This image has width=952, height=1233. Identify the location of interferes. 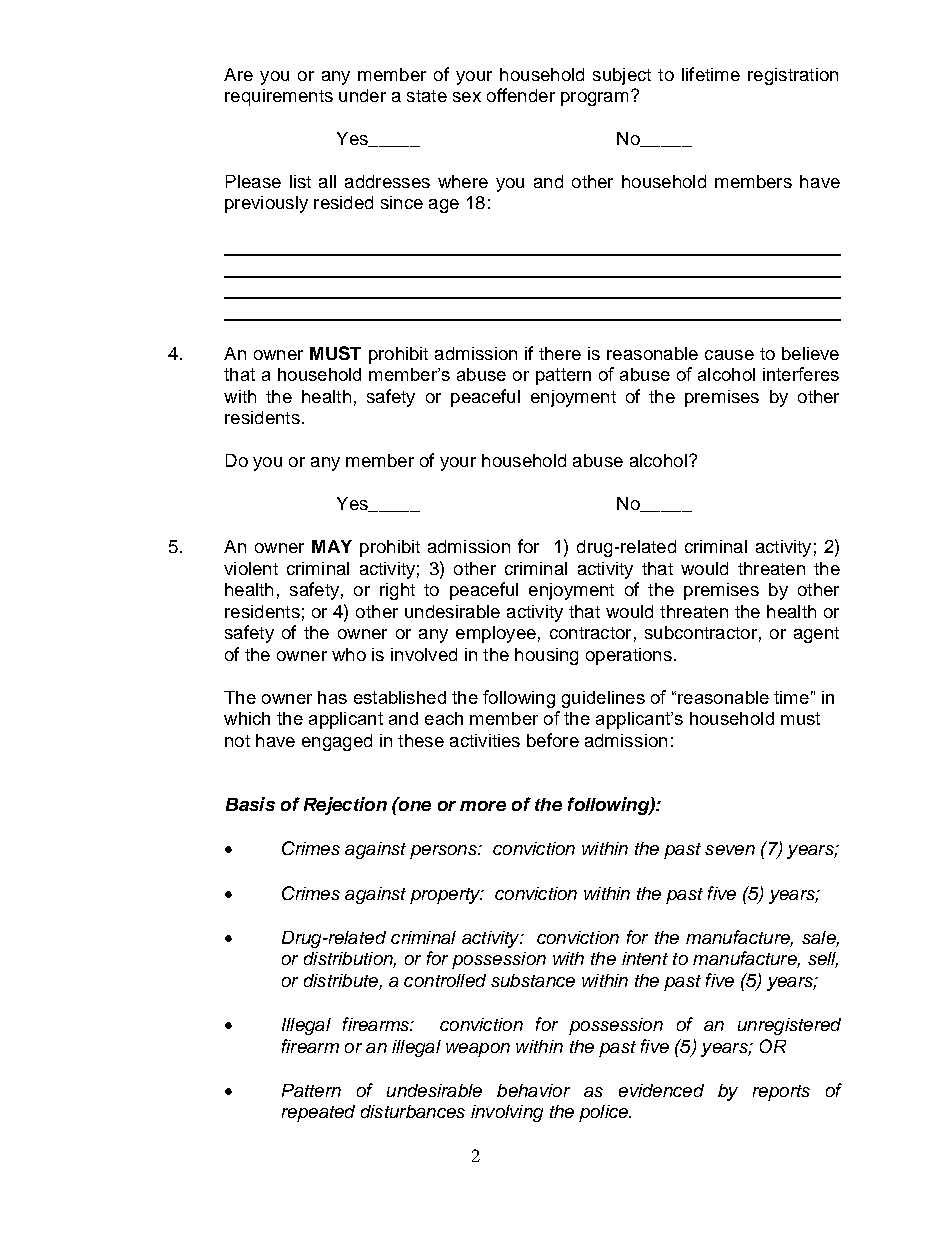
(801, 374).
